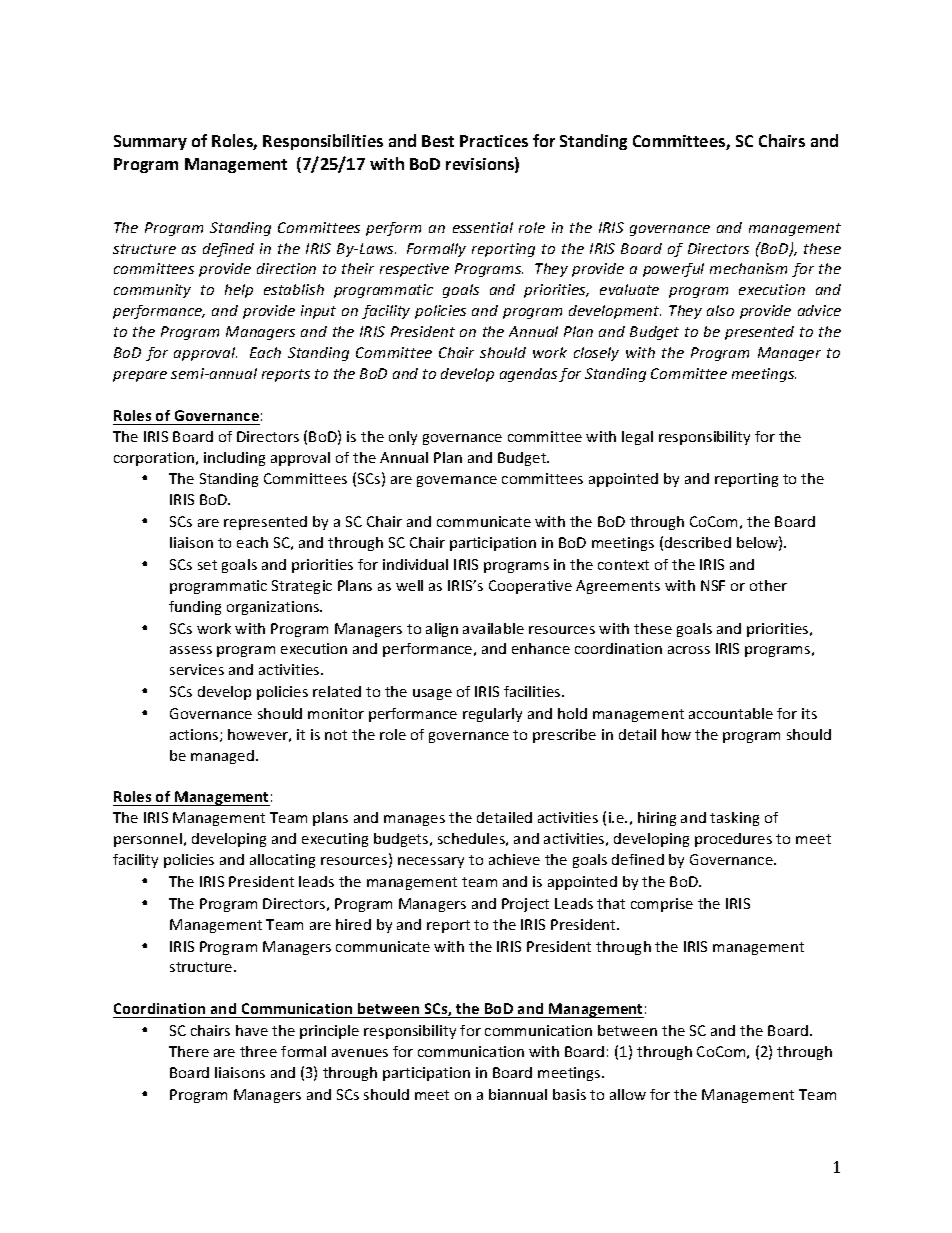 This page has width=952, height=1233. What do you see at coordinates (569, 1094) in the page?
I see `basis` at bounding box center [569, 1094].
